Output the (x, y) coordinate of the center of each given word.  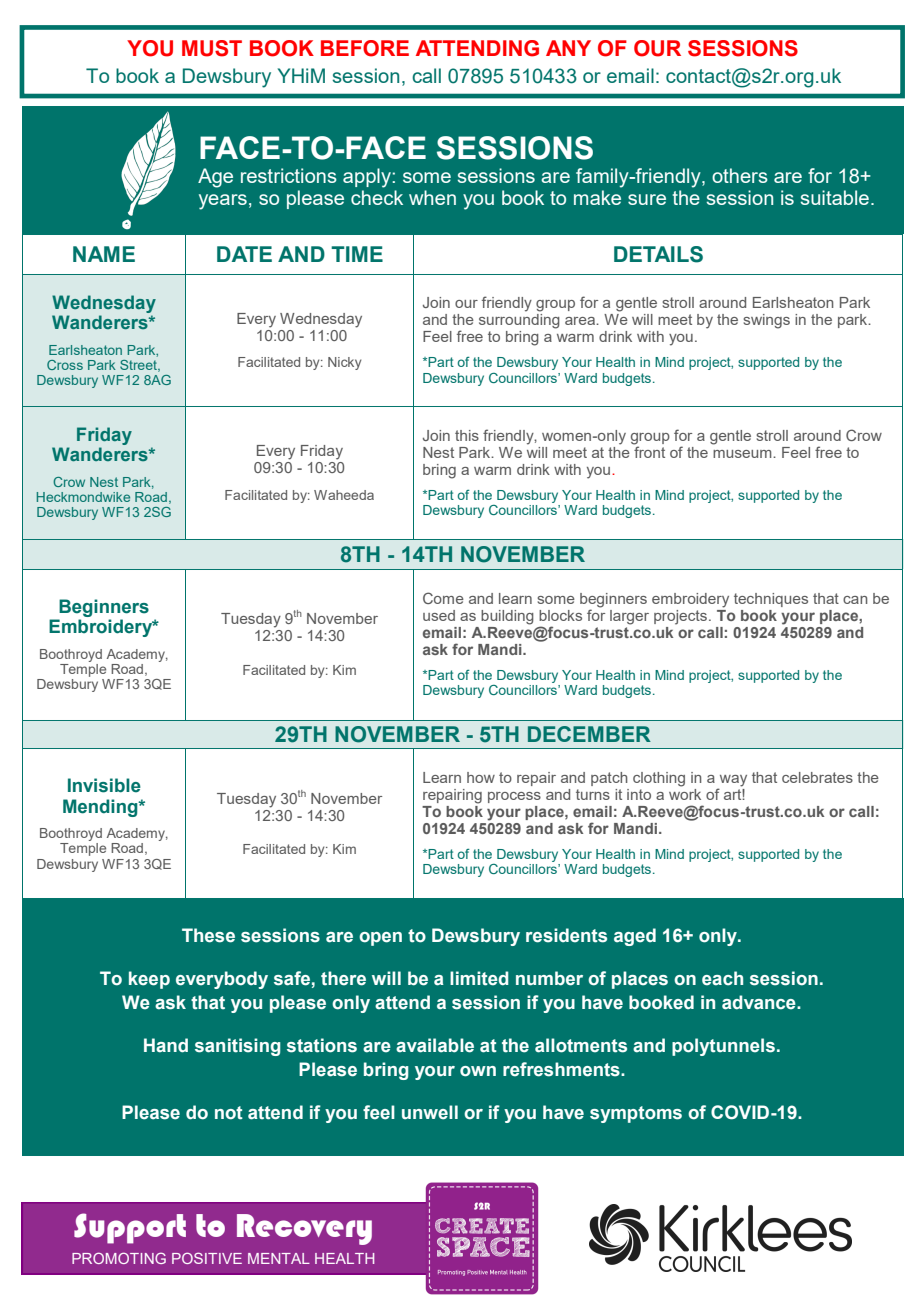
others (740, 175)
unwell (430, 1112)
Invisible (104, 785)
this (467, 435)
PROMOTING (119, 1258)
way (732, 782)
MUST (212, 48)
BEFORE (365, 48)
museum (743, 454)
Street (139, 366)
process (514, 797)
